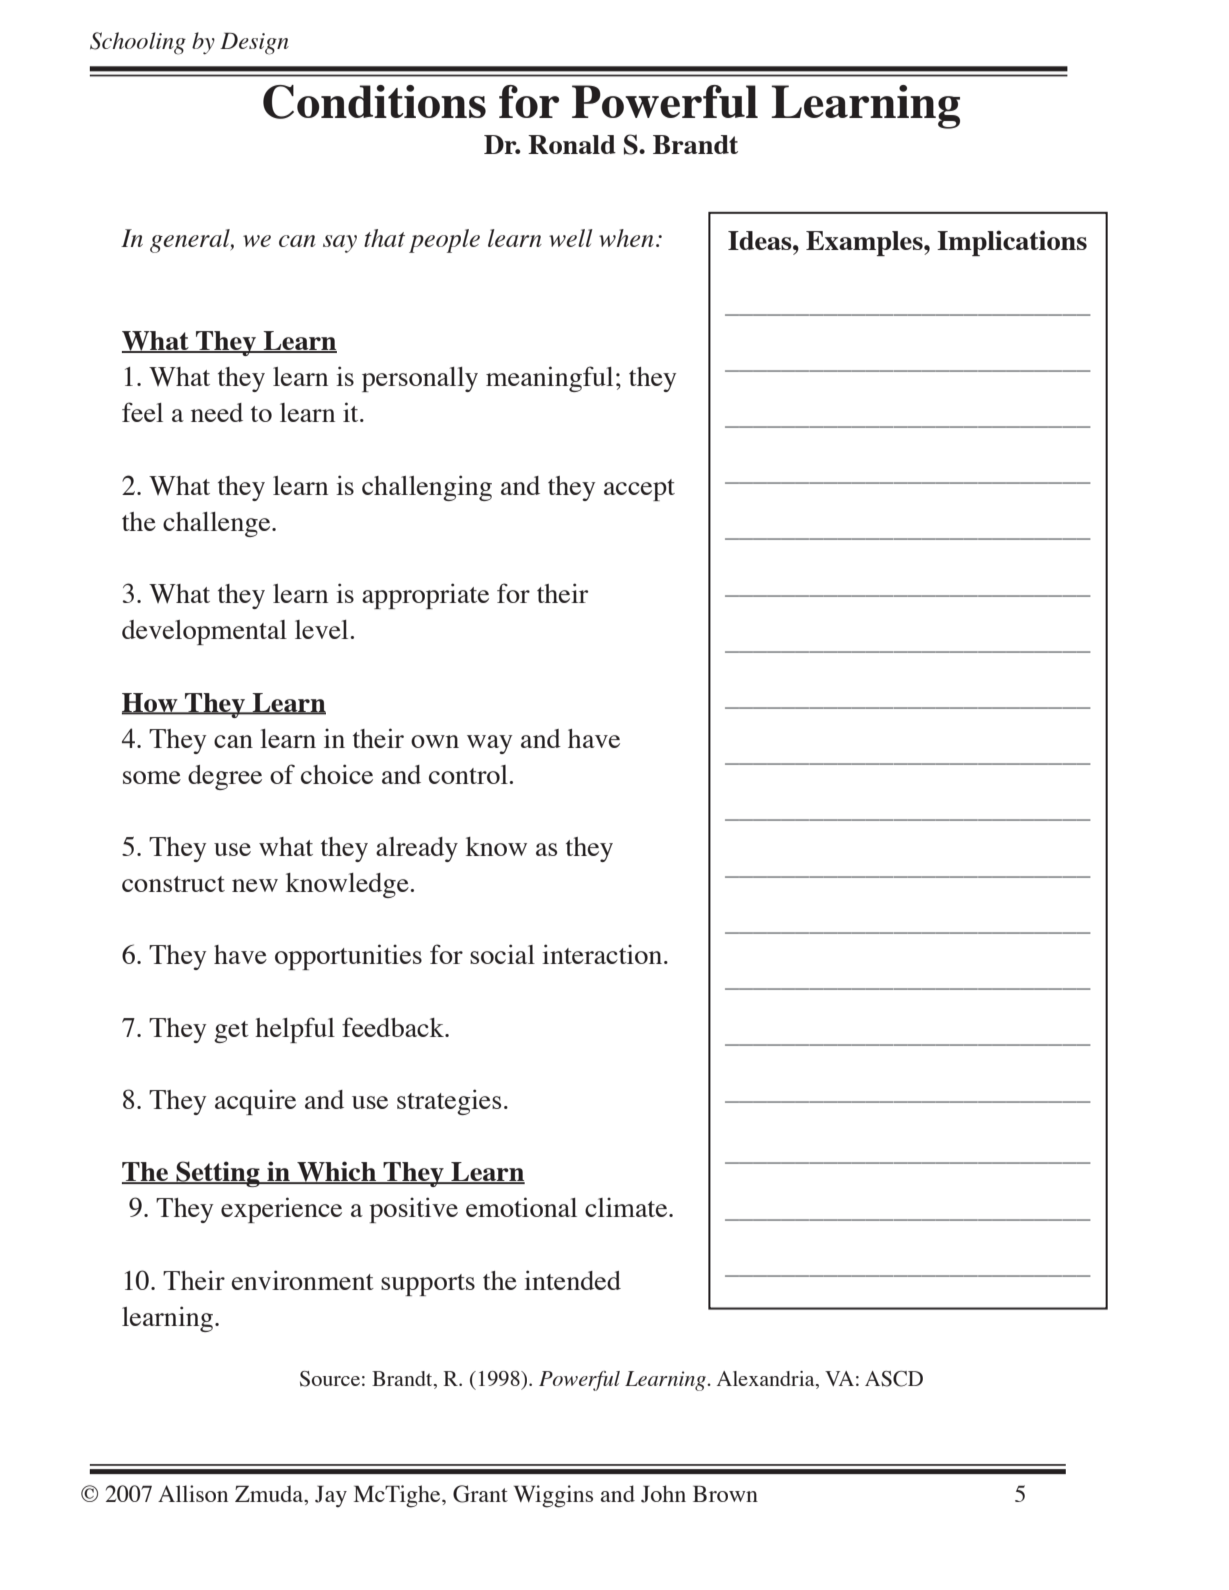 The image size is (1229, 1590). What do you see at coordinates (218, 524) in the image?
I see `challenge` at bounding box center [218, 524].
